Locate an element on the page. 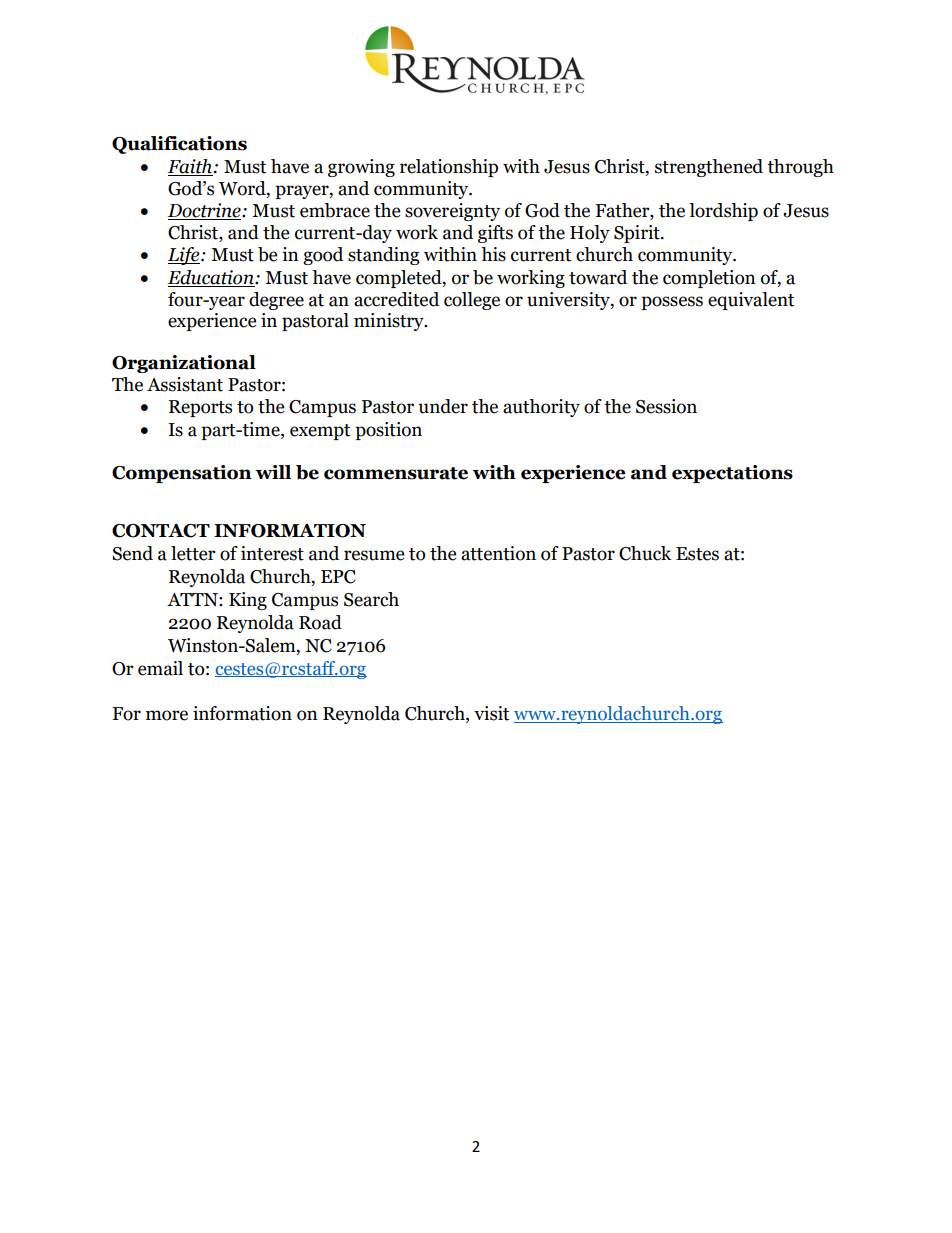 The image size is (952, 1233). letter is located at coordinates (193, 553).
